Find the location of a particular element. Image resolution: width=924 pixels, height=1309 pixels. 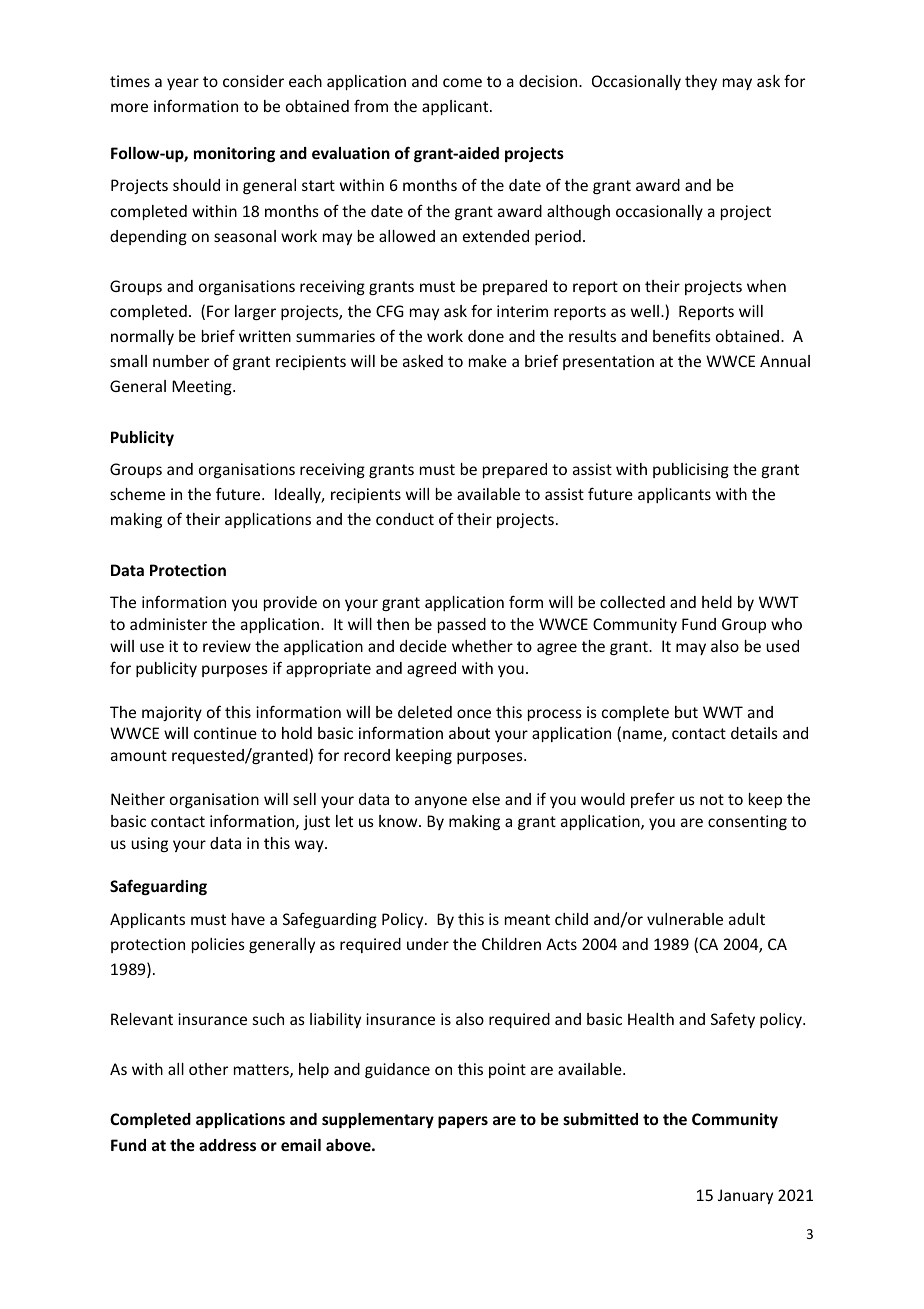

continue is located at coordinates (225, 733).
